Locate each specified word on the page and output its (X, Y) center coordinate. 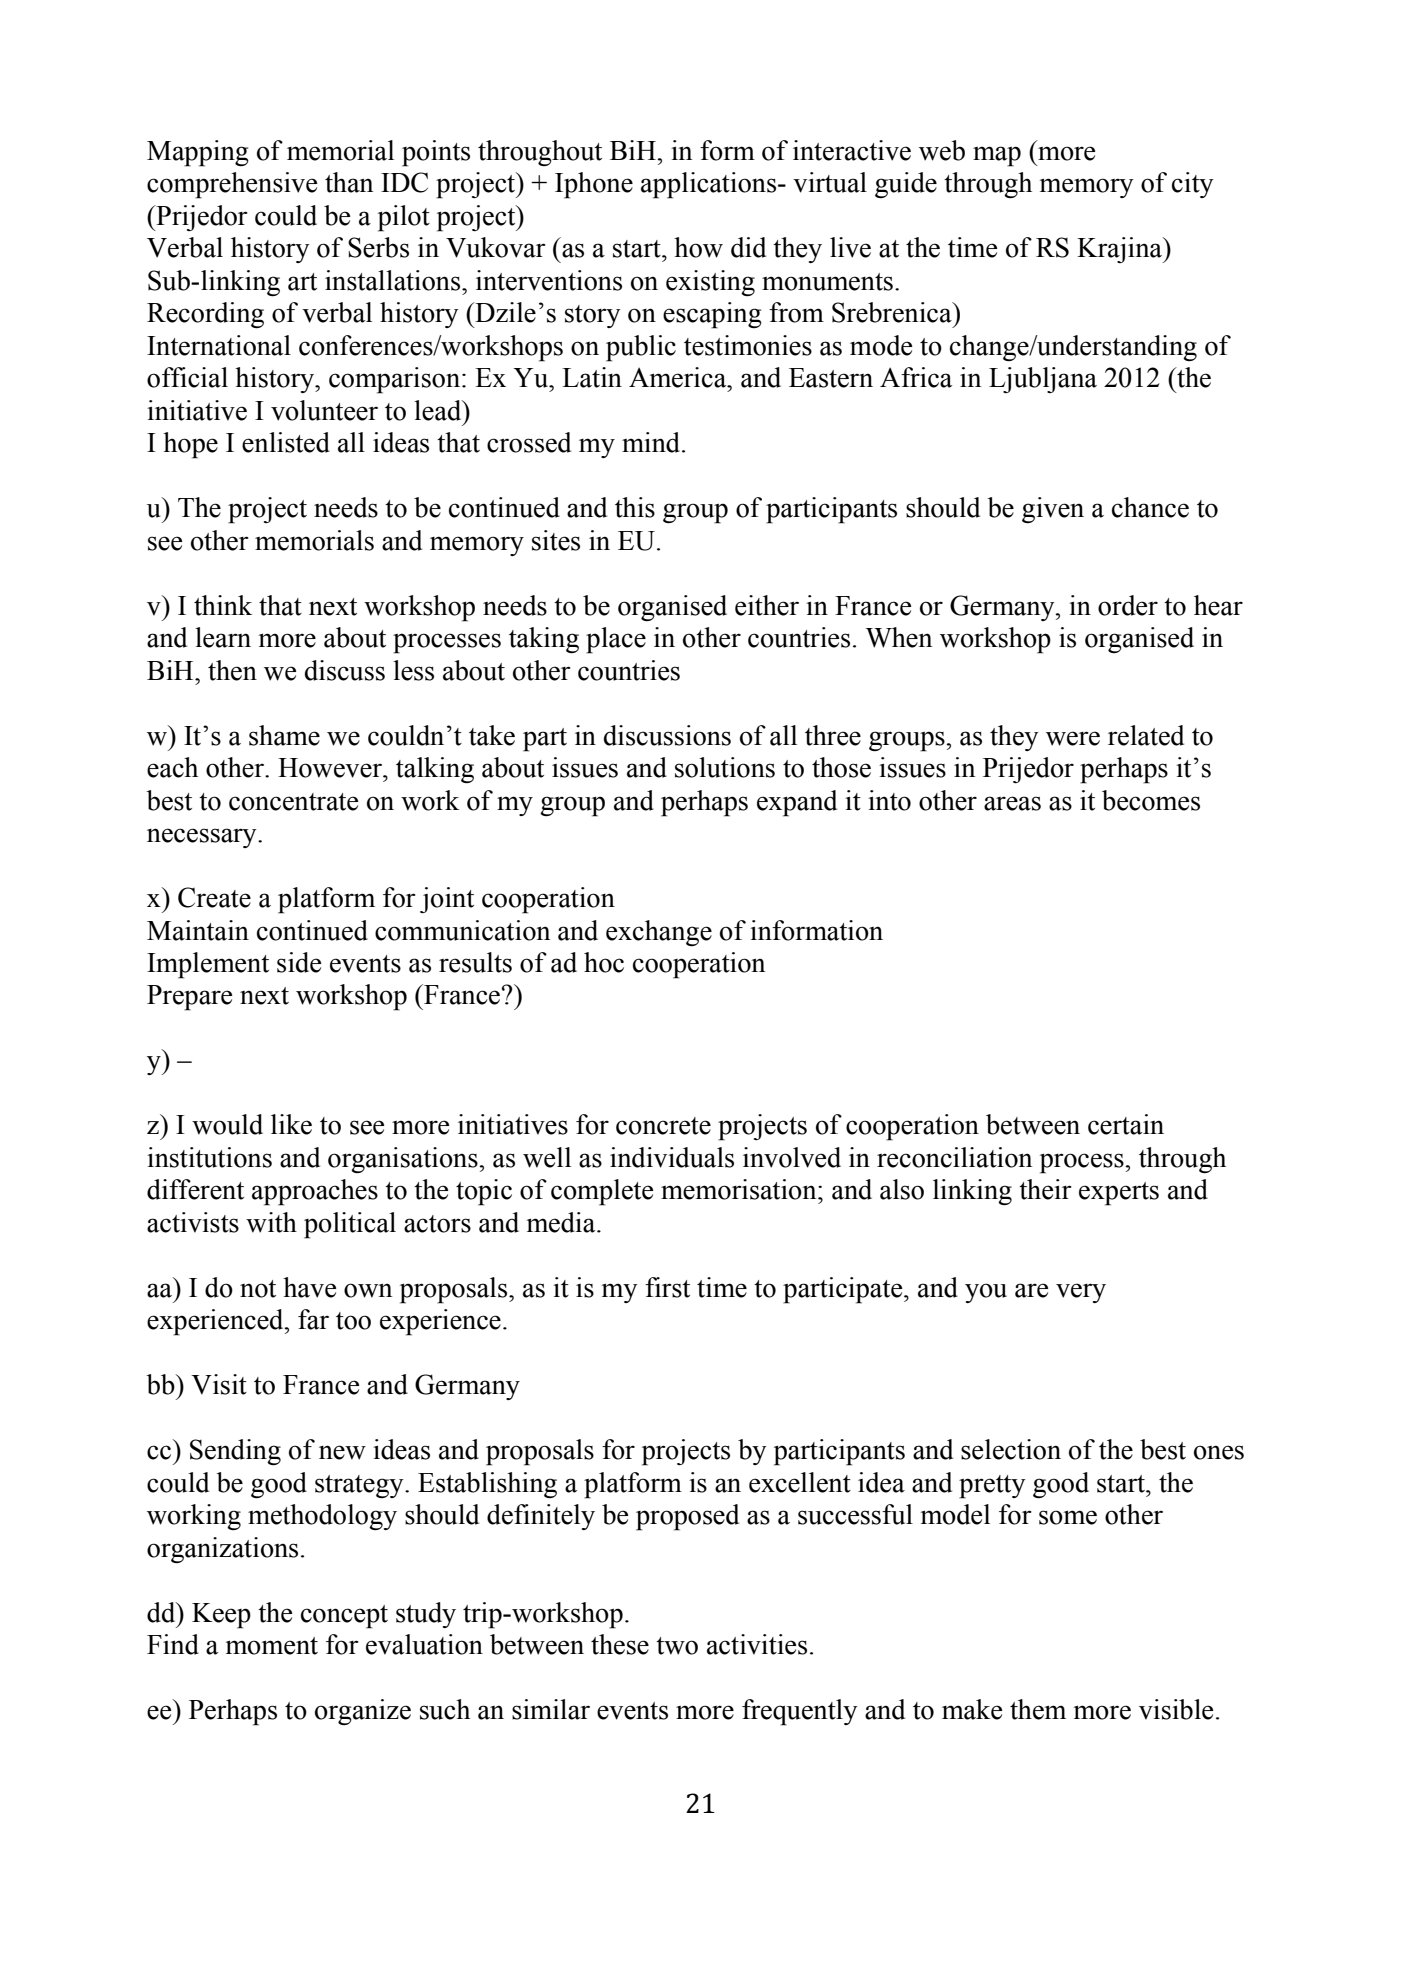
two (677, 1646)
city (1193, 185)
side (299, 962)
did (748, 247)
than (349, 182)
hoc (604, 962)
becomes (1151, 800)
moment (272, 1646)
